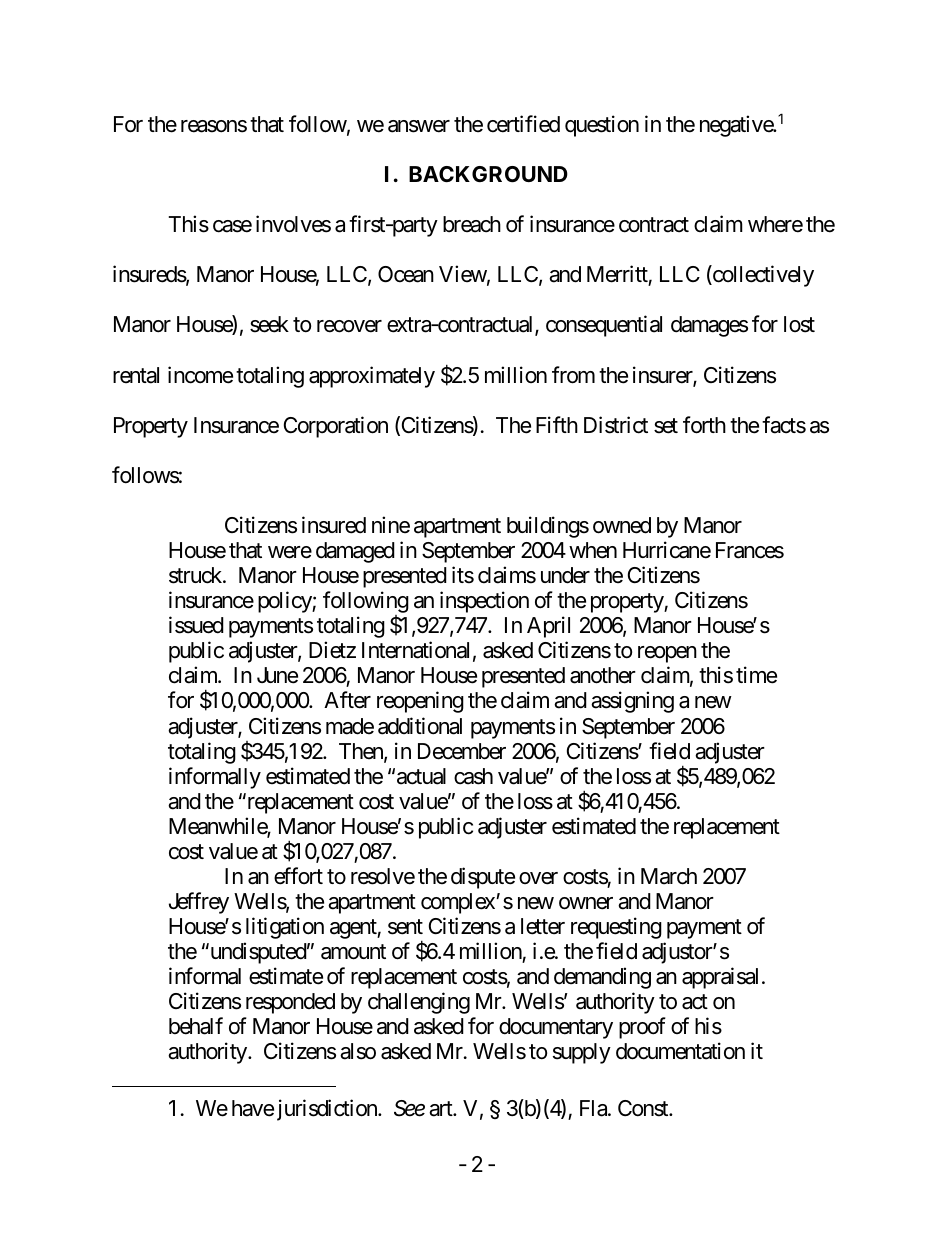 The image size is (952, 1233). I want to click on issued, so click(196, 625).
